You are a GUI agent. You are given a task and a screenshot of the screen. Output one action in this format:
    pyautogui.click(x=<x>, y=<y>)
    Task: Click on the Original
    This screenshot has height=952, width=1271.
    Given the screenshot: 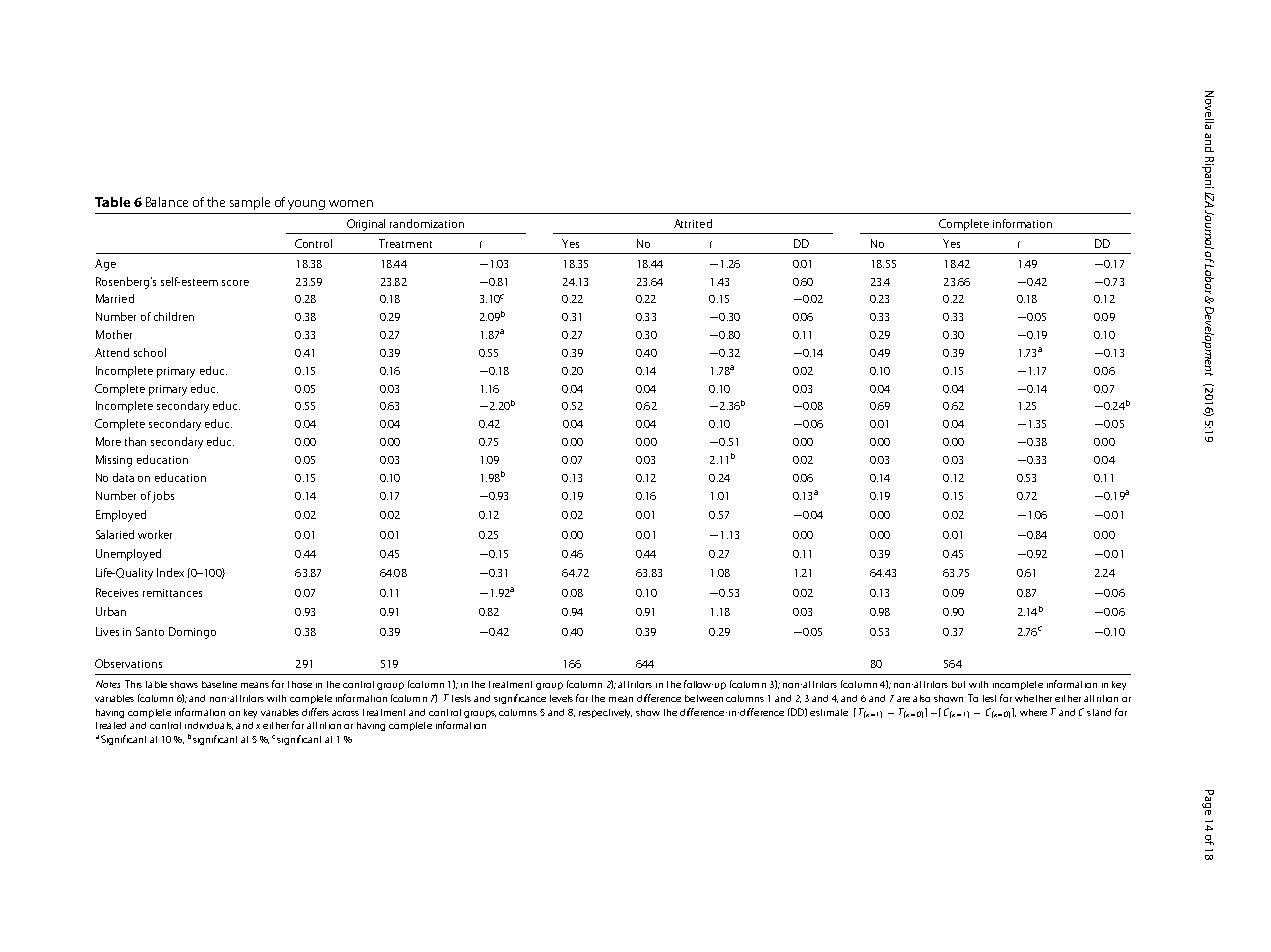 What is the action you would take?
    pyautogui.click(x=366, y=225)
